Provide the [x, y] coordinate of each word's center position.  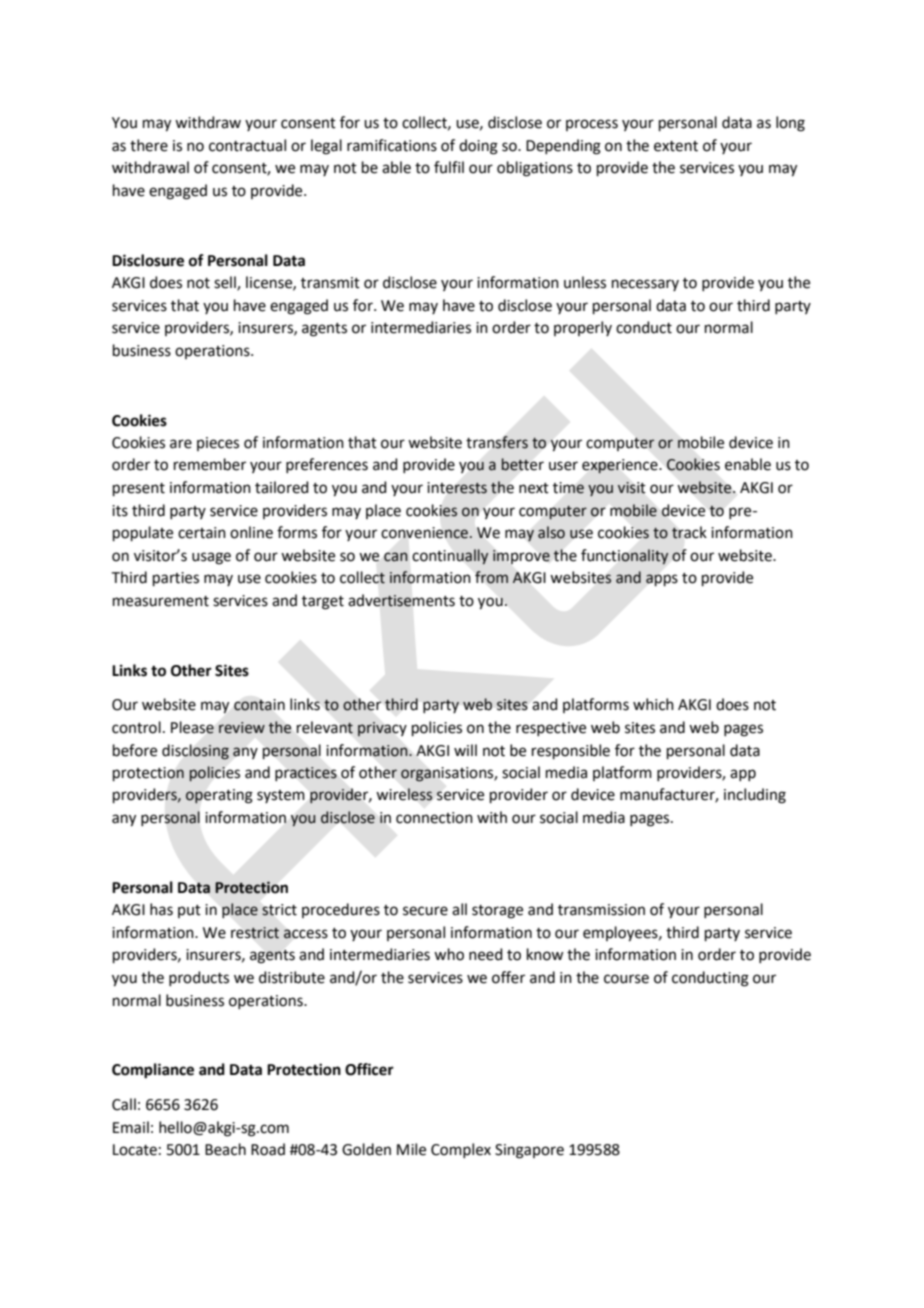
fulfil [449, 167]
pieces [218, 444]
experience [621, 466]
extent [676, 146]
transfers [497, 442]
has [161, 909]
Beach [225, 1149]
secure [425, 911]
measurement [161, 601]
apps [662, 580]
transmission [601, 910]
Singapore [529, 1151]
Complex [461, 1150]
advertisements [401, 600]
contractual [247, 145]
